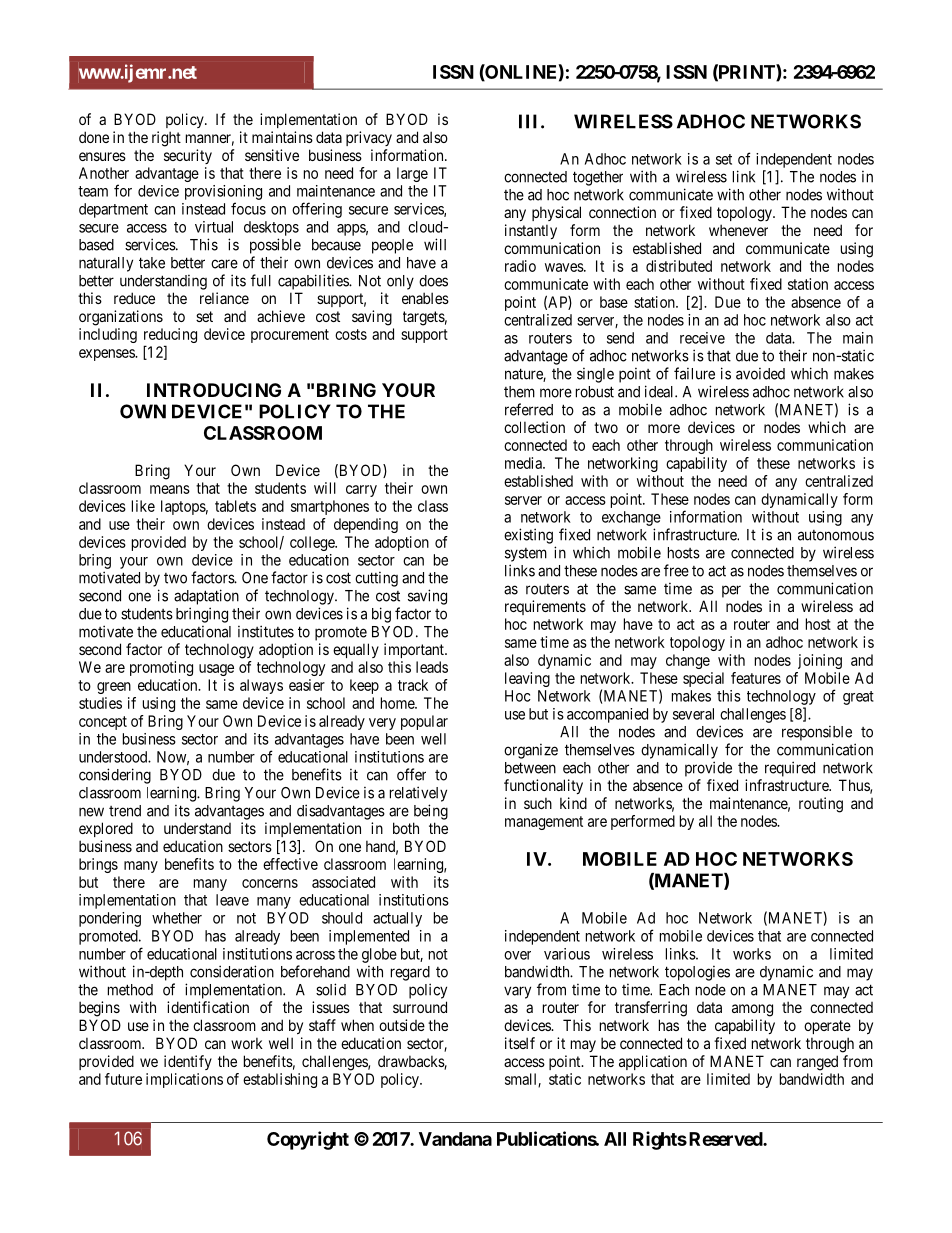  What do you see at coordinates (726, 1139) in the screenshot?
I see `Reserved` at bounding box center [726, 1139].
